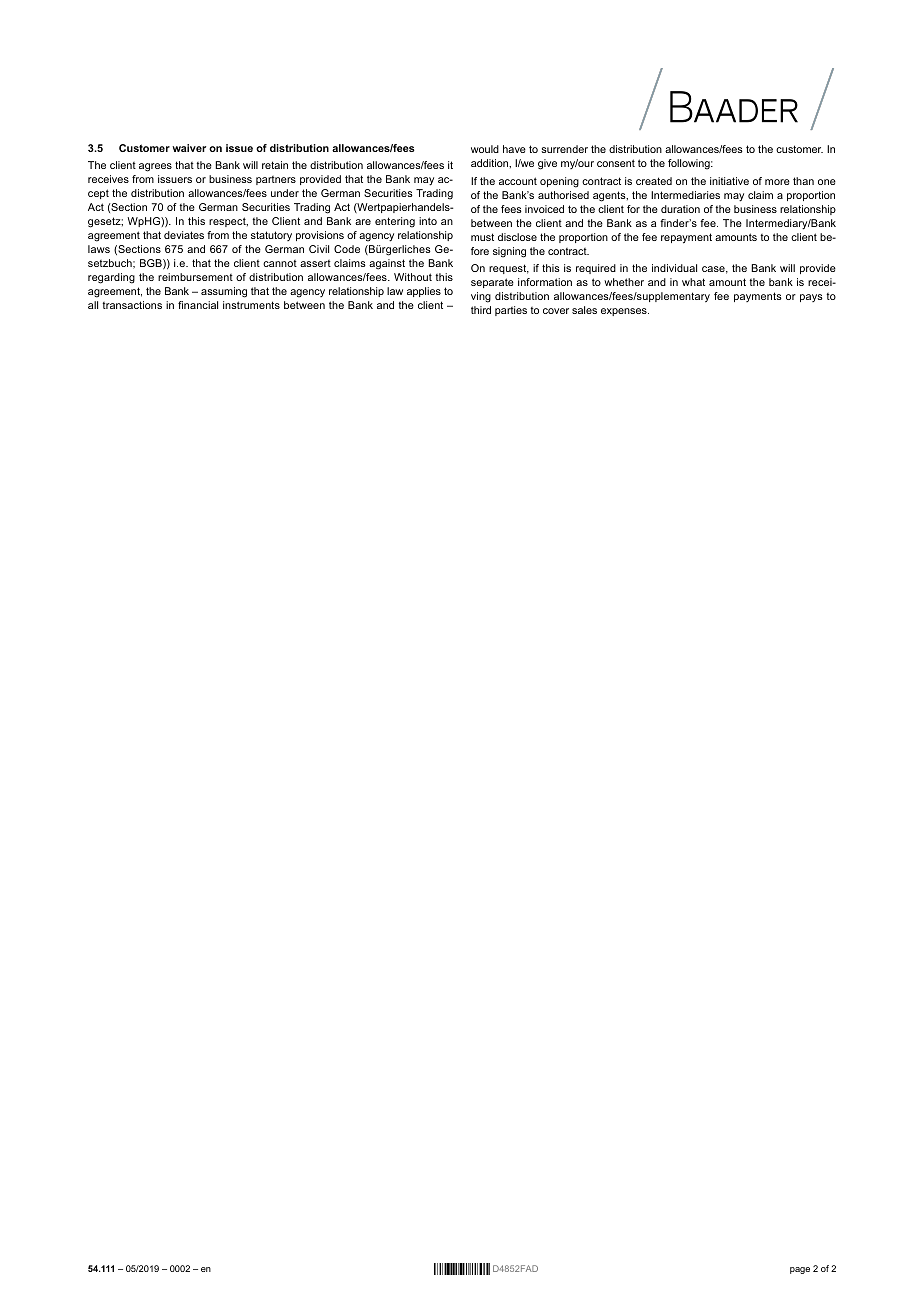  Describe the element at coordinates (132, 305) in the page. I see `transactions` at that location.
